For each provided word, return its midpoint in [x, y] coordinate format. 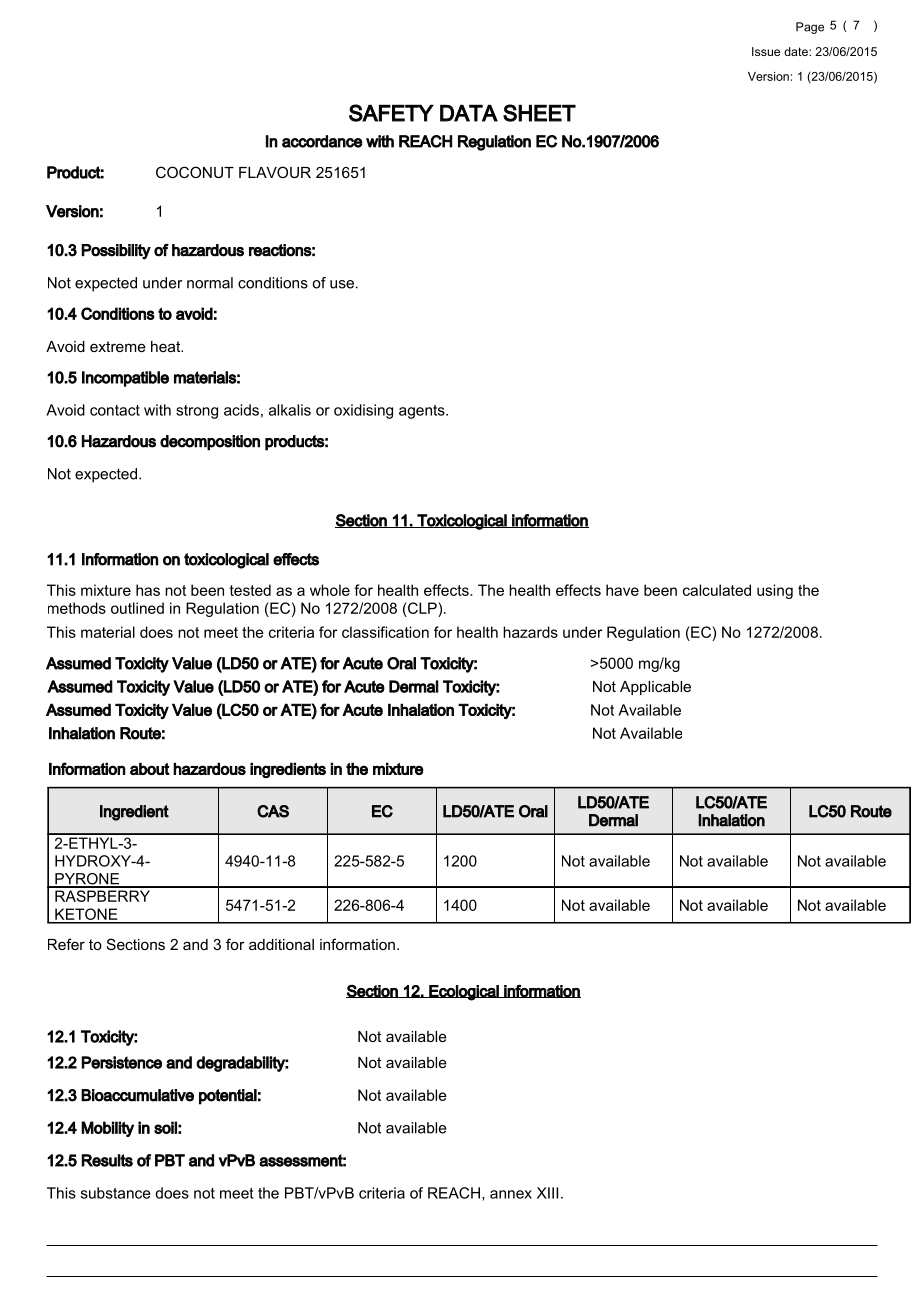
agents [423, 412]
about [150, 768]
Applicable [655, 688]
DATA [469, 113]
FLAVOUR [275, 172]
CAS [273, 811]
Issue [766, 51]
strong [197, 412]
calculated [717, 590]
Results [107, 1160]
